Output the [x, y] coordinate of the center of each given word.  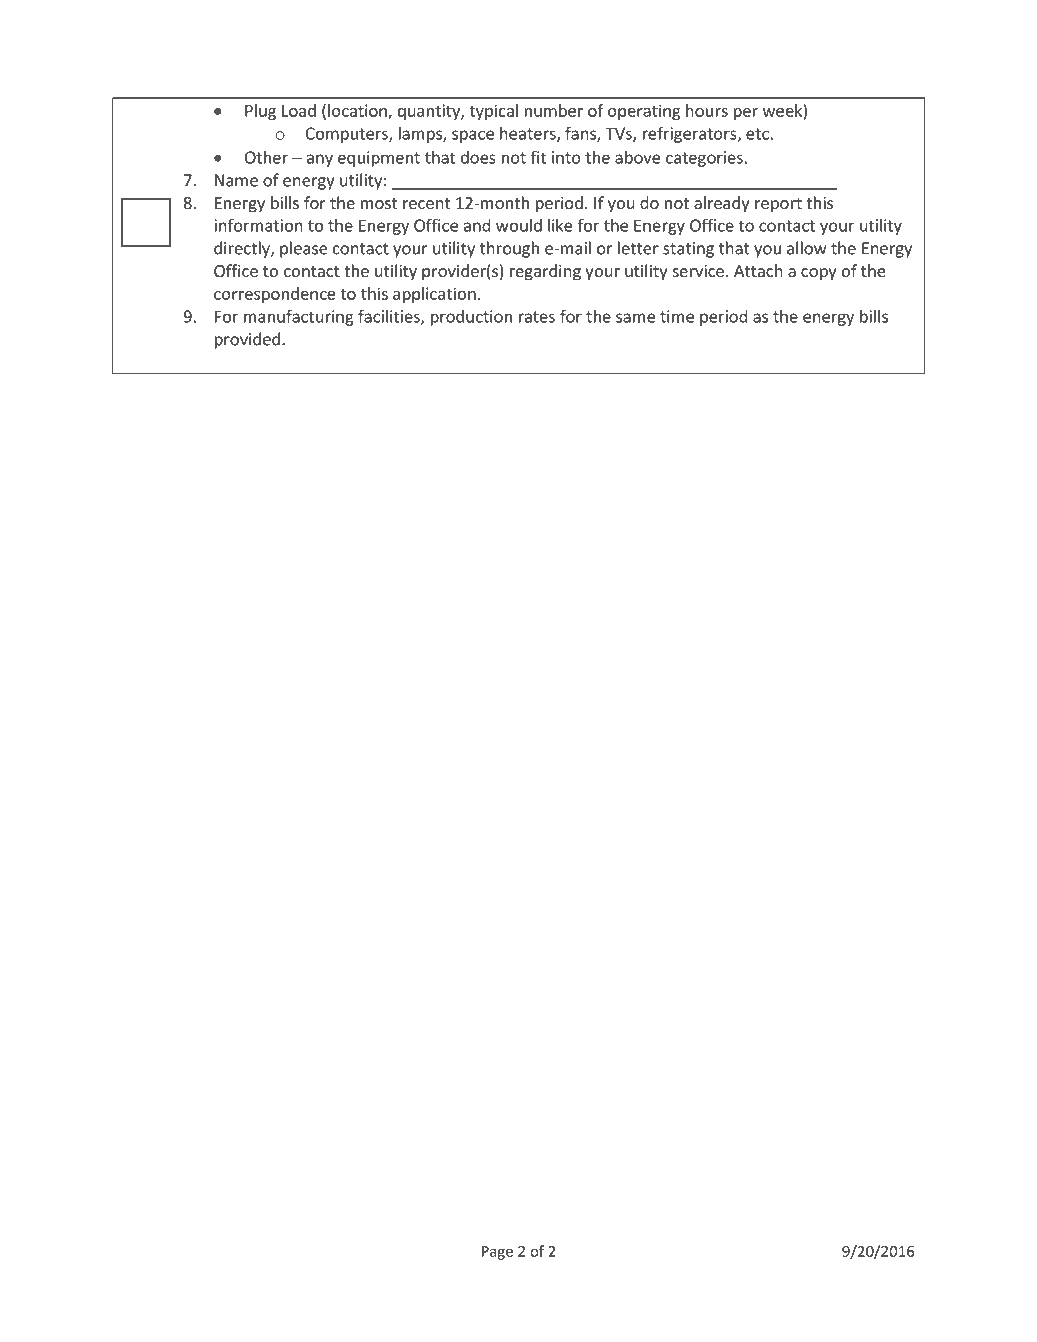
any [320, 160]
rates [537, 317]
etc [757, 134]
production [471, 318]
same [635, 318]
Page [497, 1253]
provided [249, 340]
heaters [529, 134]
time [677, 316]
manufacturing [299, 317]
